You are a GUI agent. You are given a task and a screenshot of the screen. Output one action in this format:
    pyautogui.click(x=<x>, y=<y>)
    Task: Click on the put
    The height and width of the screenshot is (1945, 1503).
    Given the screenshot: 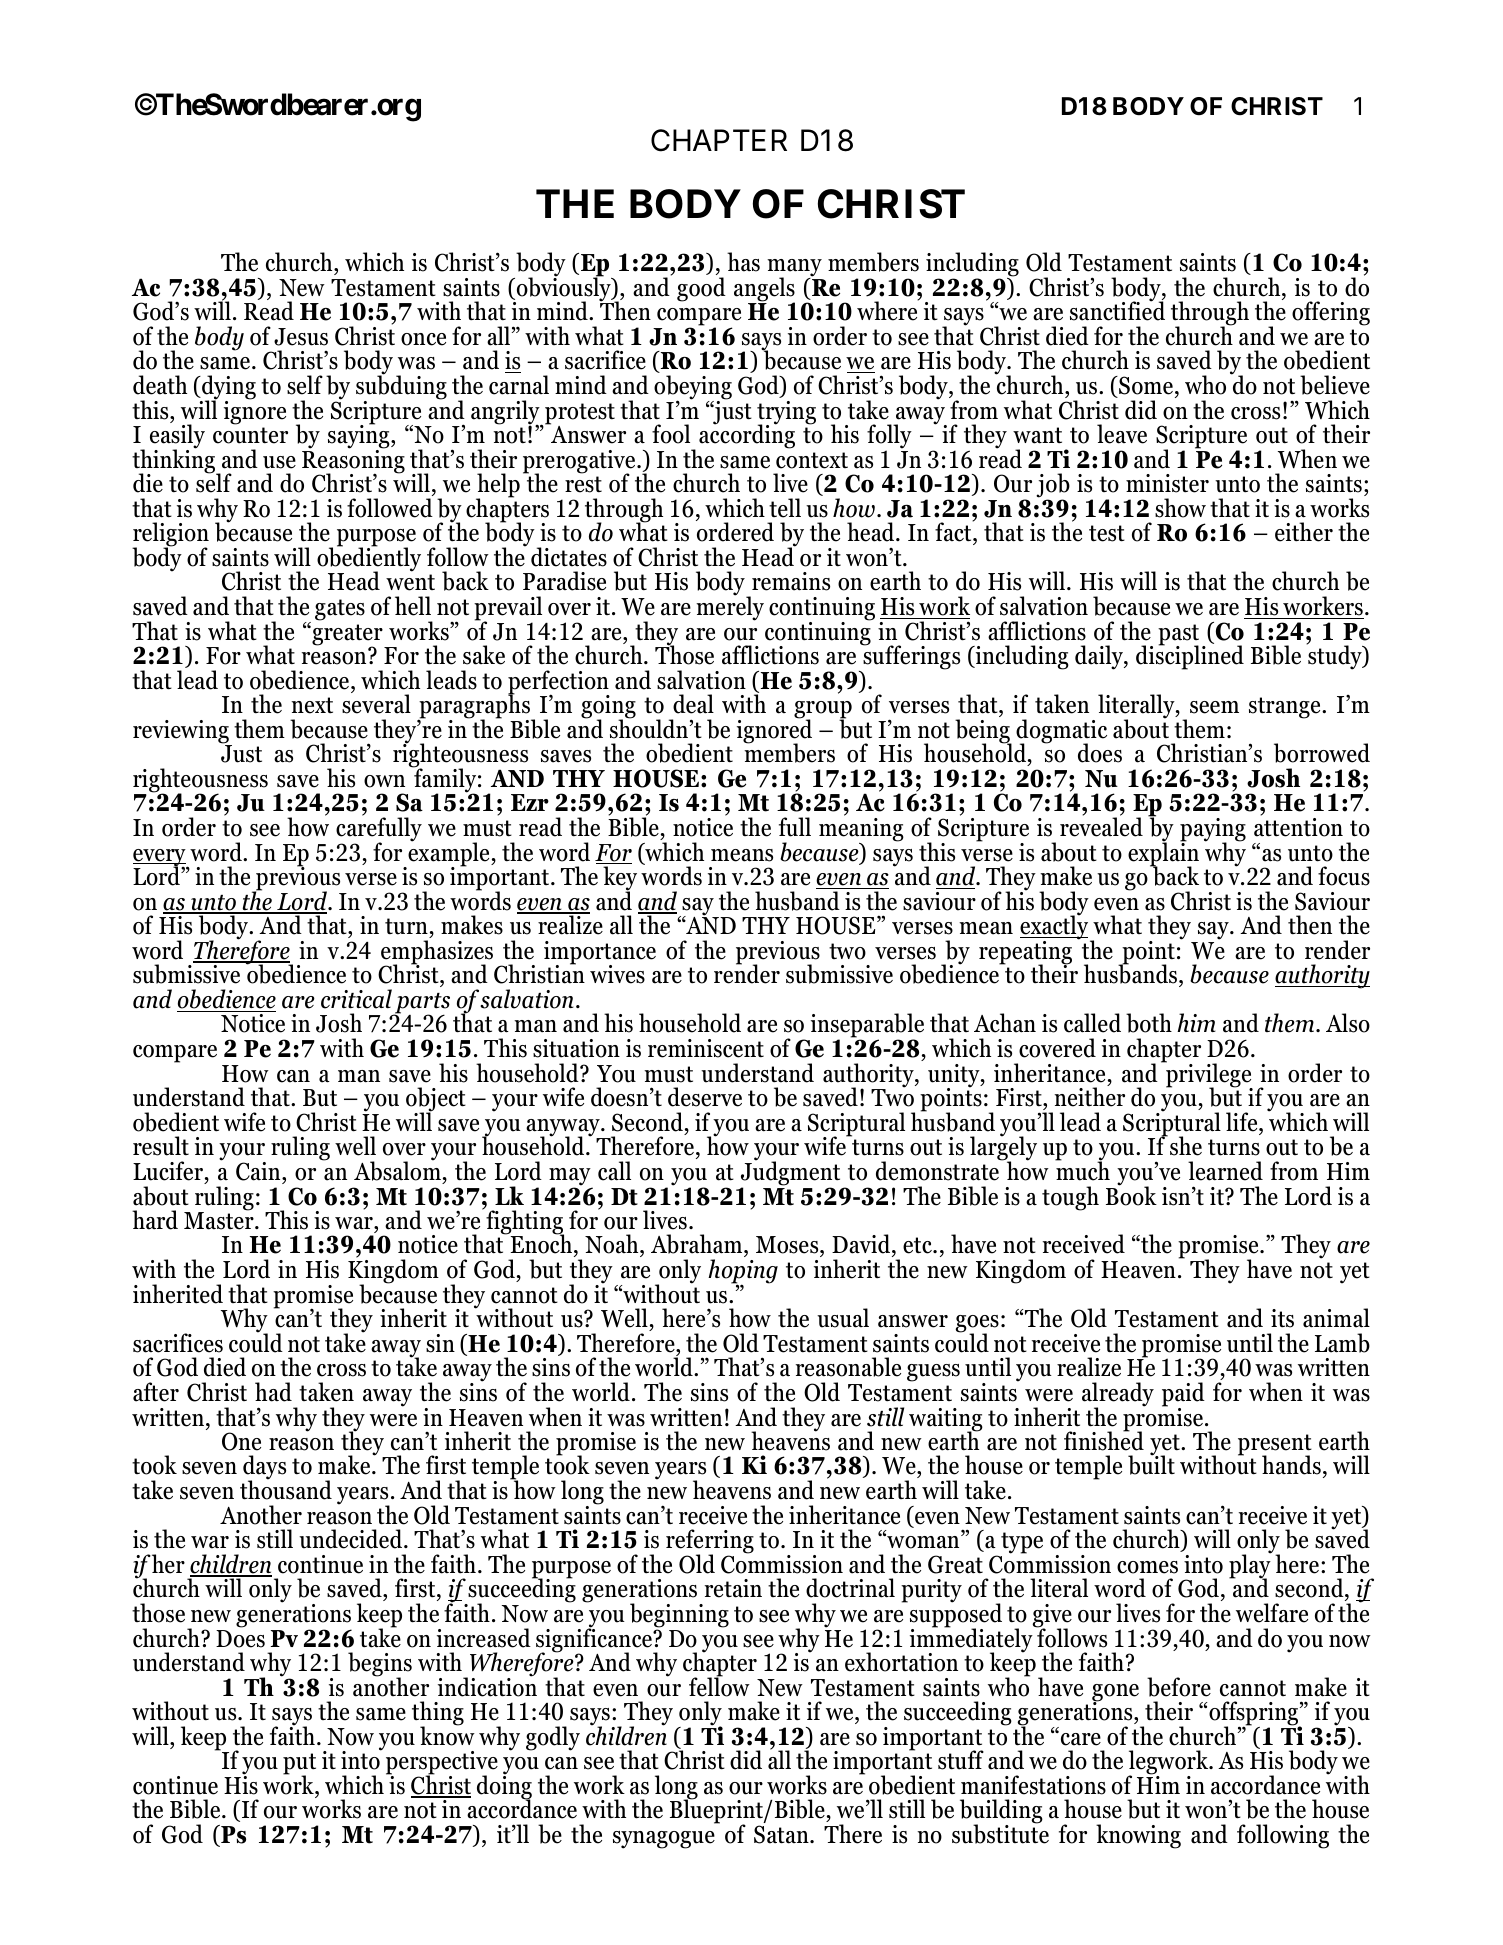 What is the action you would take?
    pyautogui.click(x=299, y=1765)
